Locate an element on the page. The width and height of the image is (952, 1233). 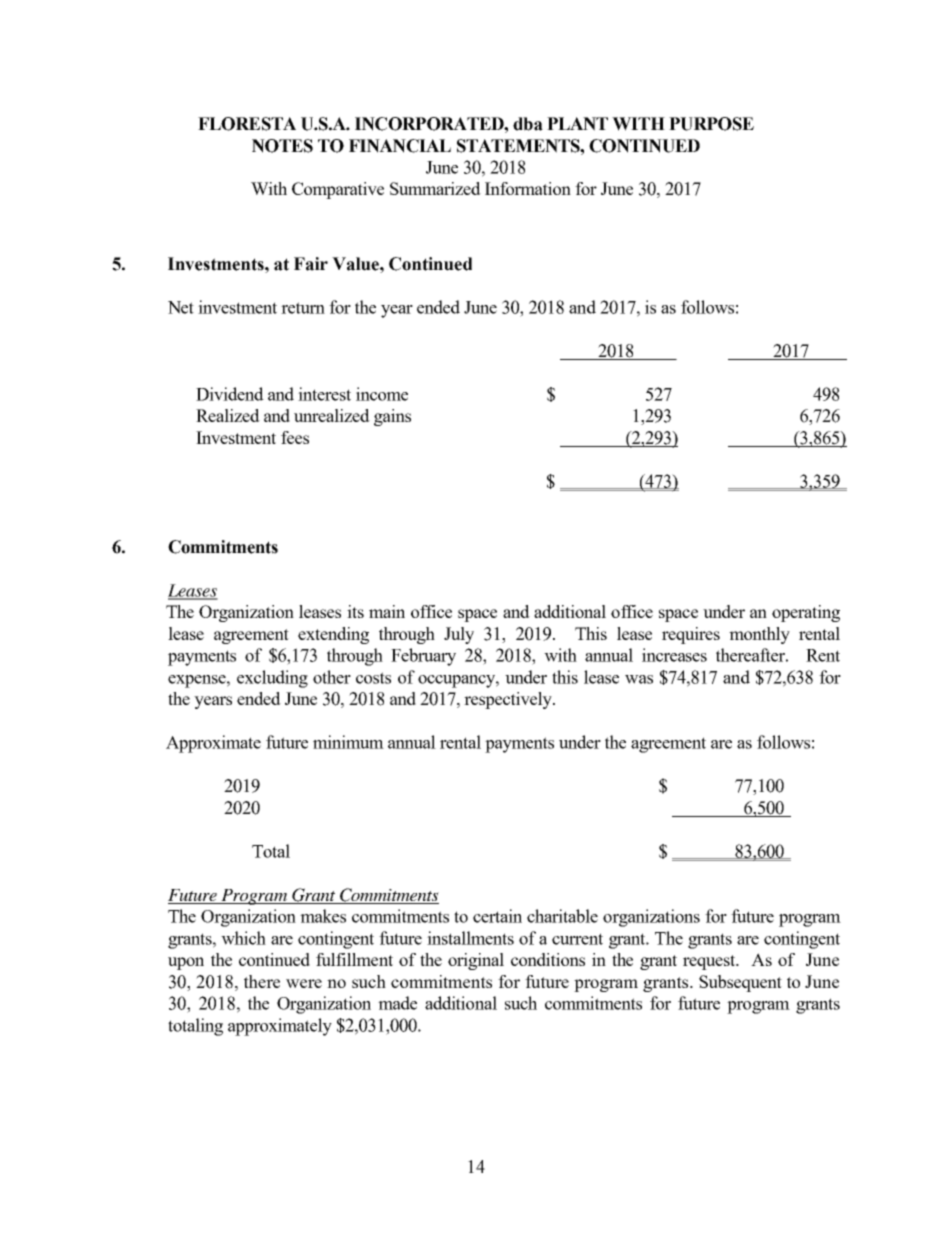
NOTES is located at coordinates (282, 146).
